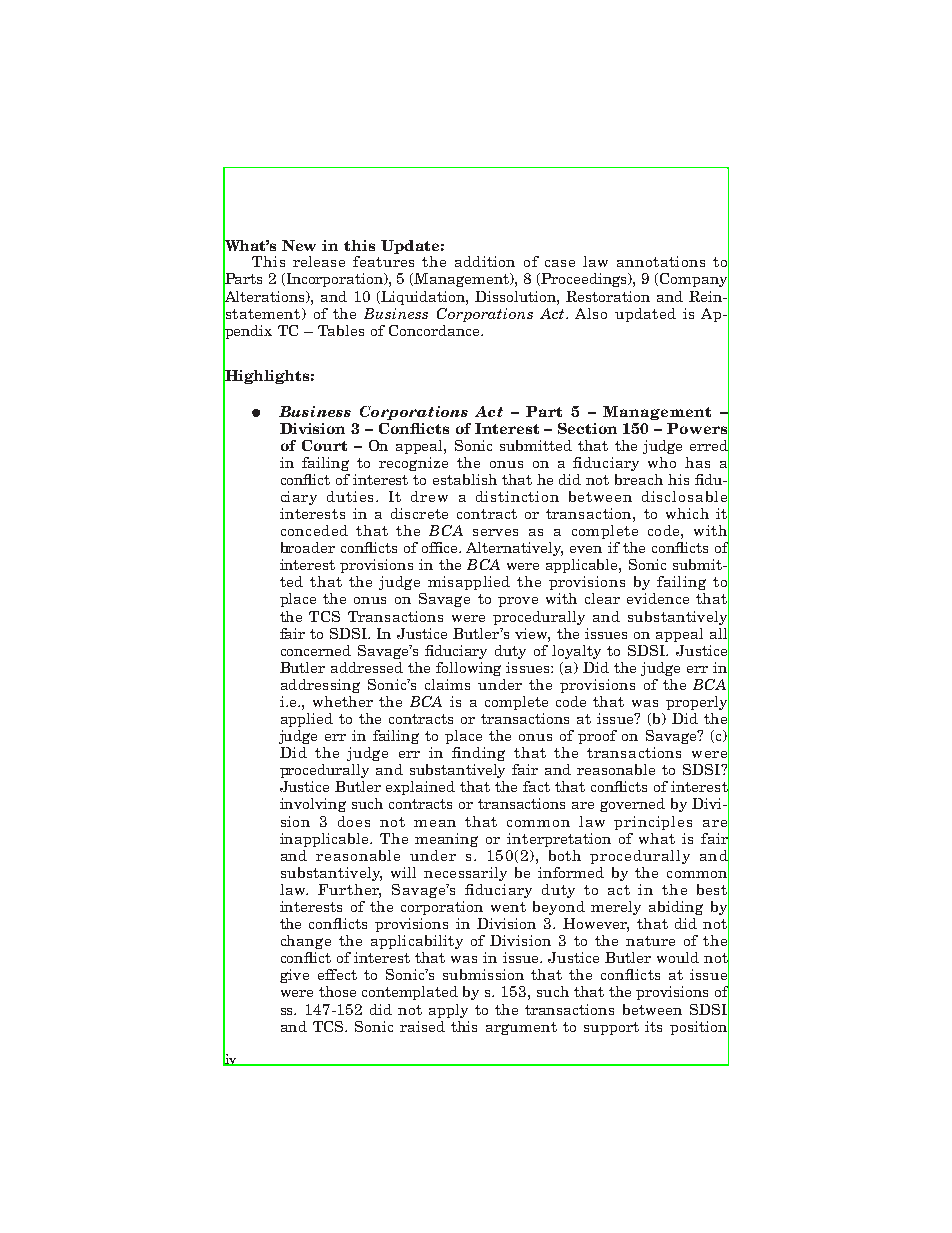  Describe the element at coordinates (313, 805) in the screenshot. I see `involving` at that location.
